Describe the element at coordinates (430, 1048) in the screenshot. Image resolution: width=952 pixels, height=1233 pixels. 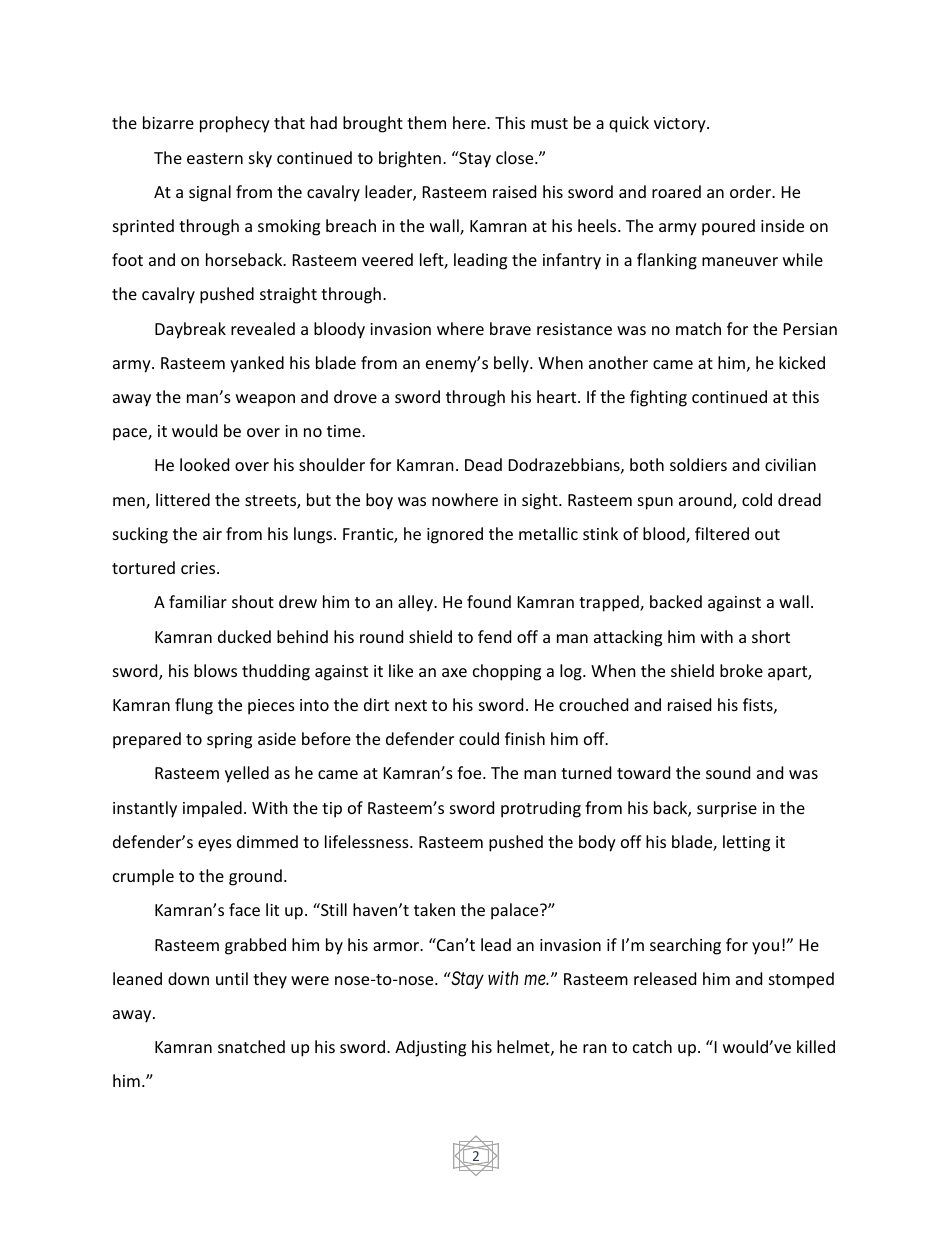
I see `Adjusting` at that location.
